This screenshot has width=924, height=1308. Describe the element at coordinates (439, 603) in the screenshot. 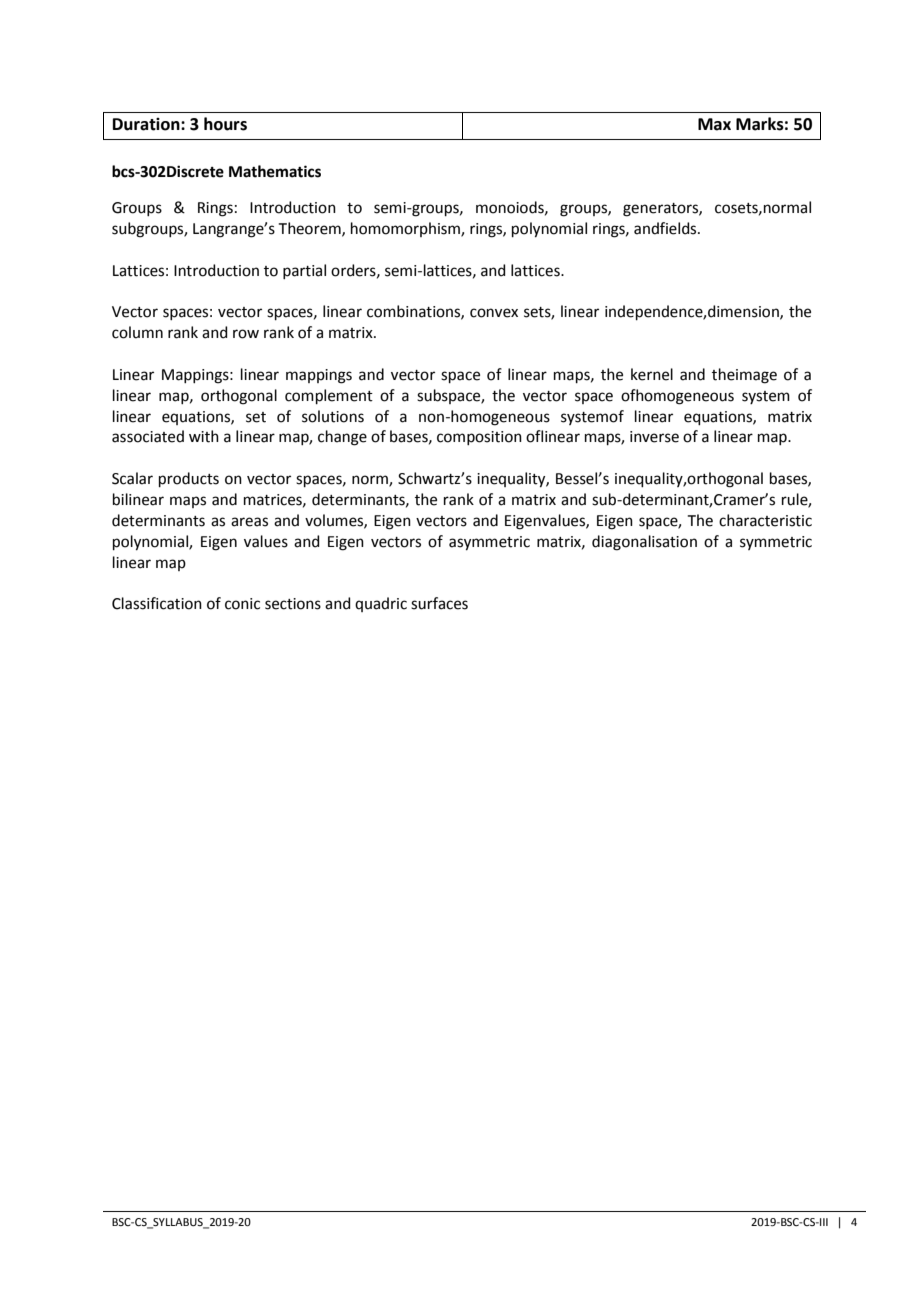

I see `surfaces` at that location.
